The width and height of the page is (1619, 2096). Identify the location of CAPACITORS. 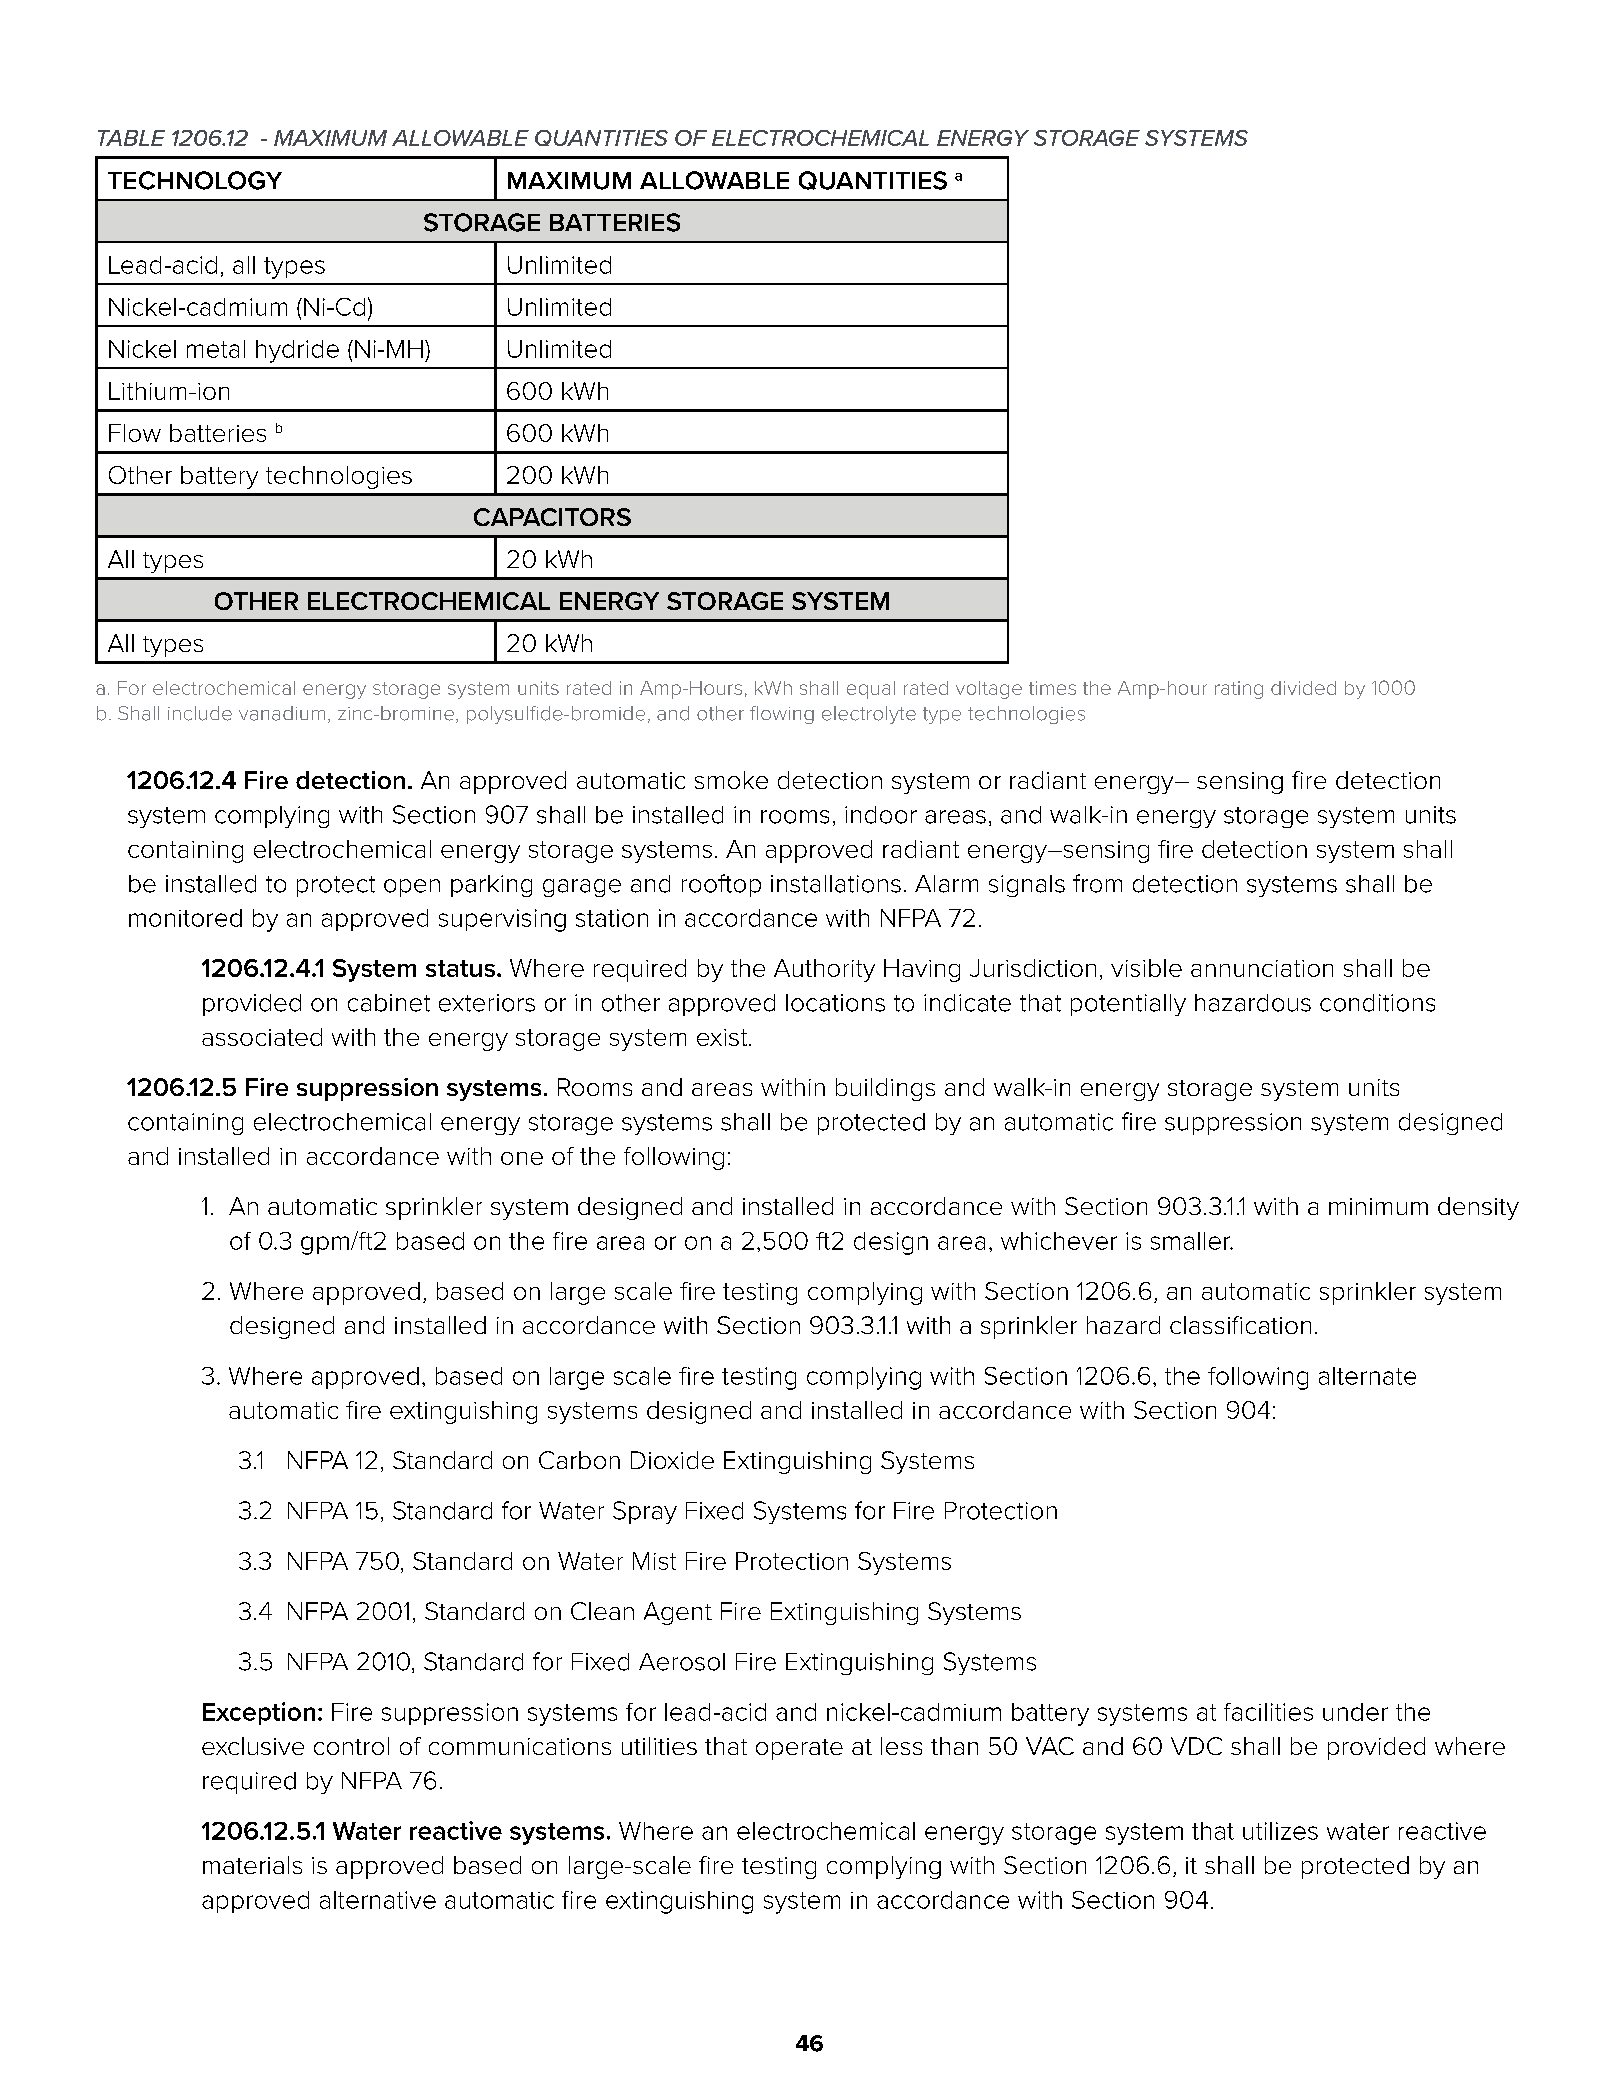
(552, 517).
